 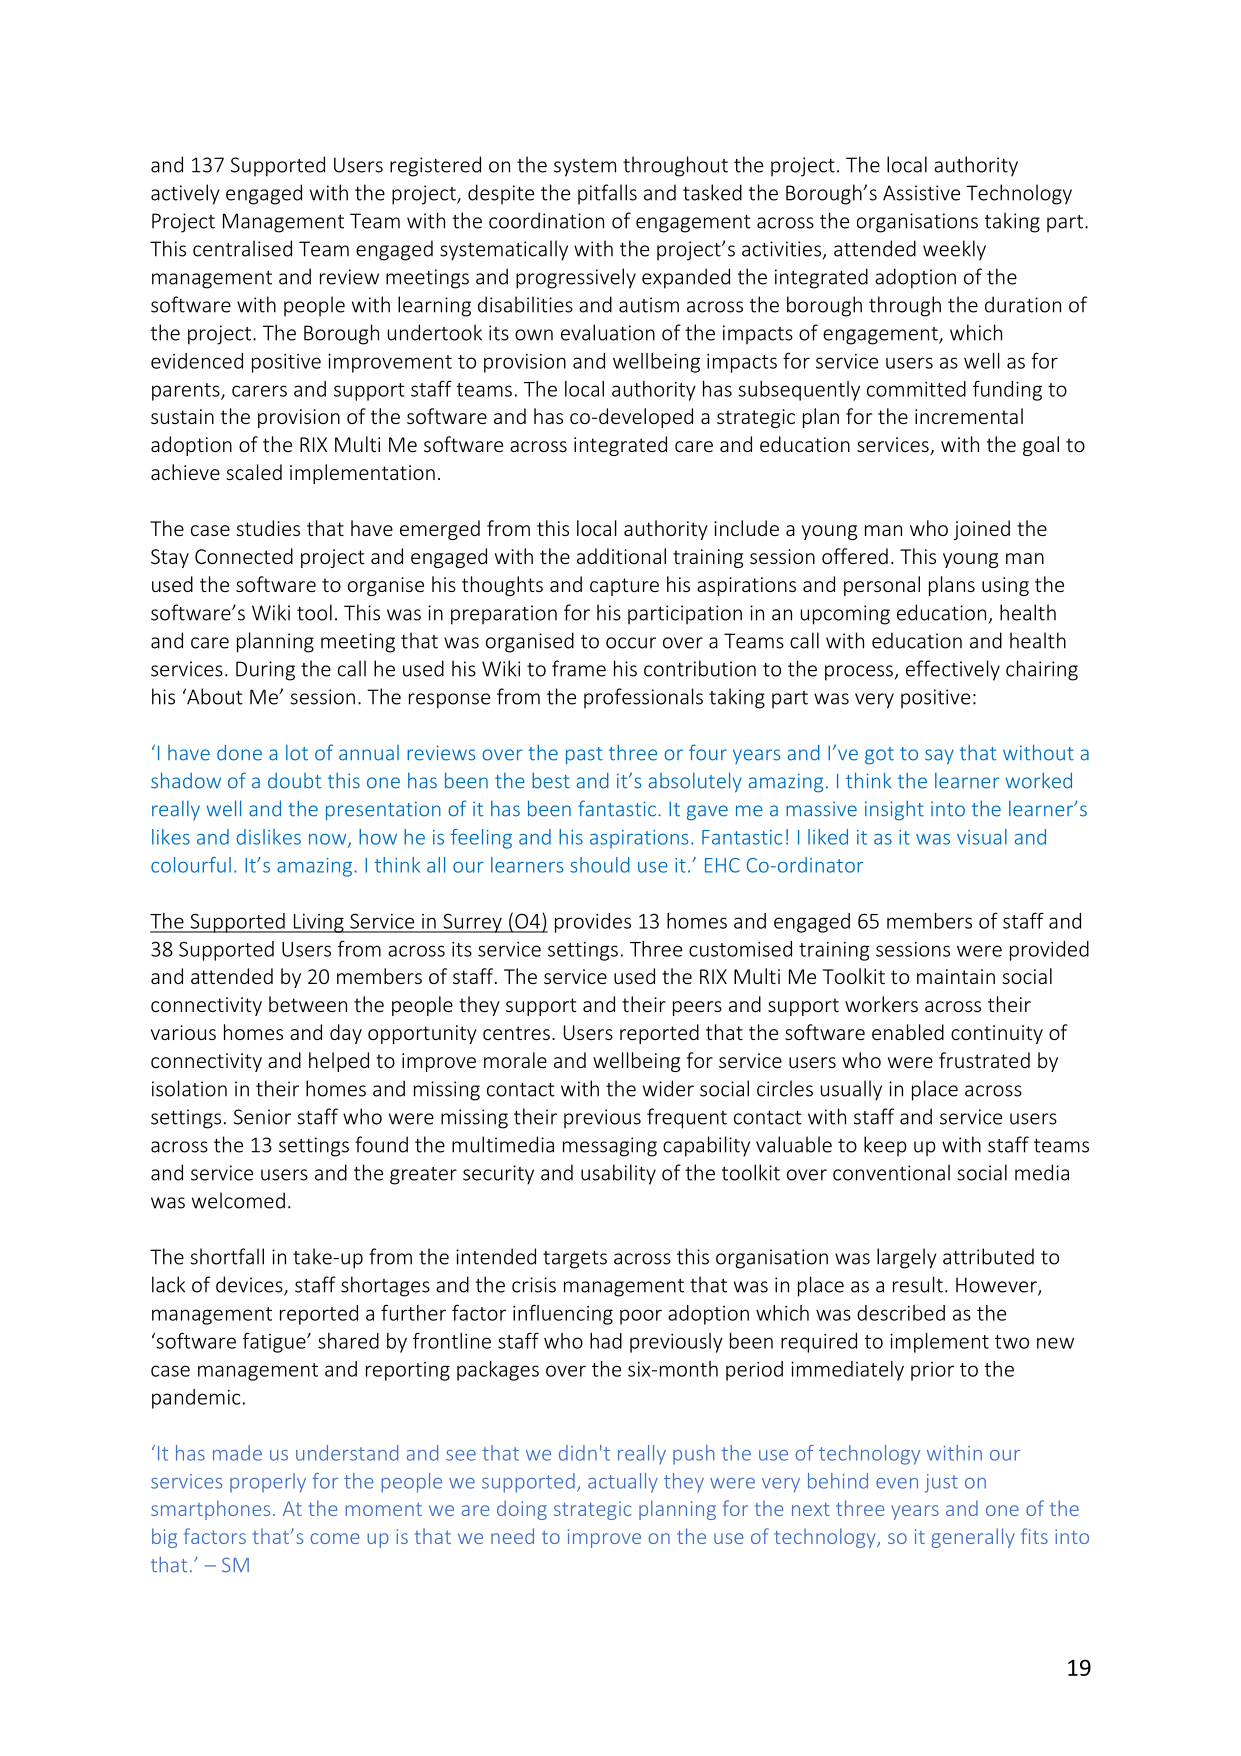 I want to click on centralised, so click(x=242, y=248).
